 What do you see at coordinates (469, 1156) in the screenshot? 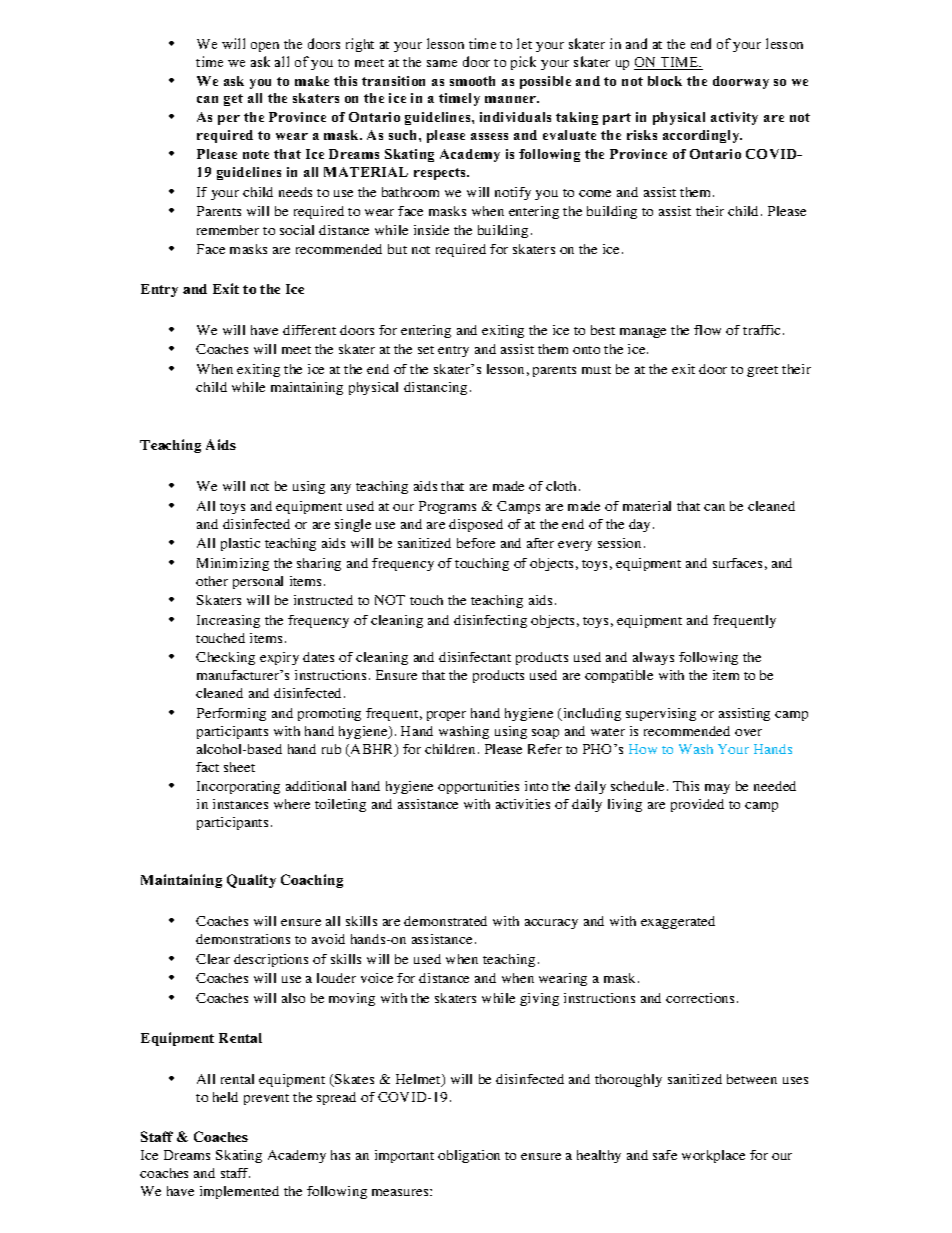
I see `obligation` at bounding box center [469, 1156].
